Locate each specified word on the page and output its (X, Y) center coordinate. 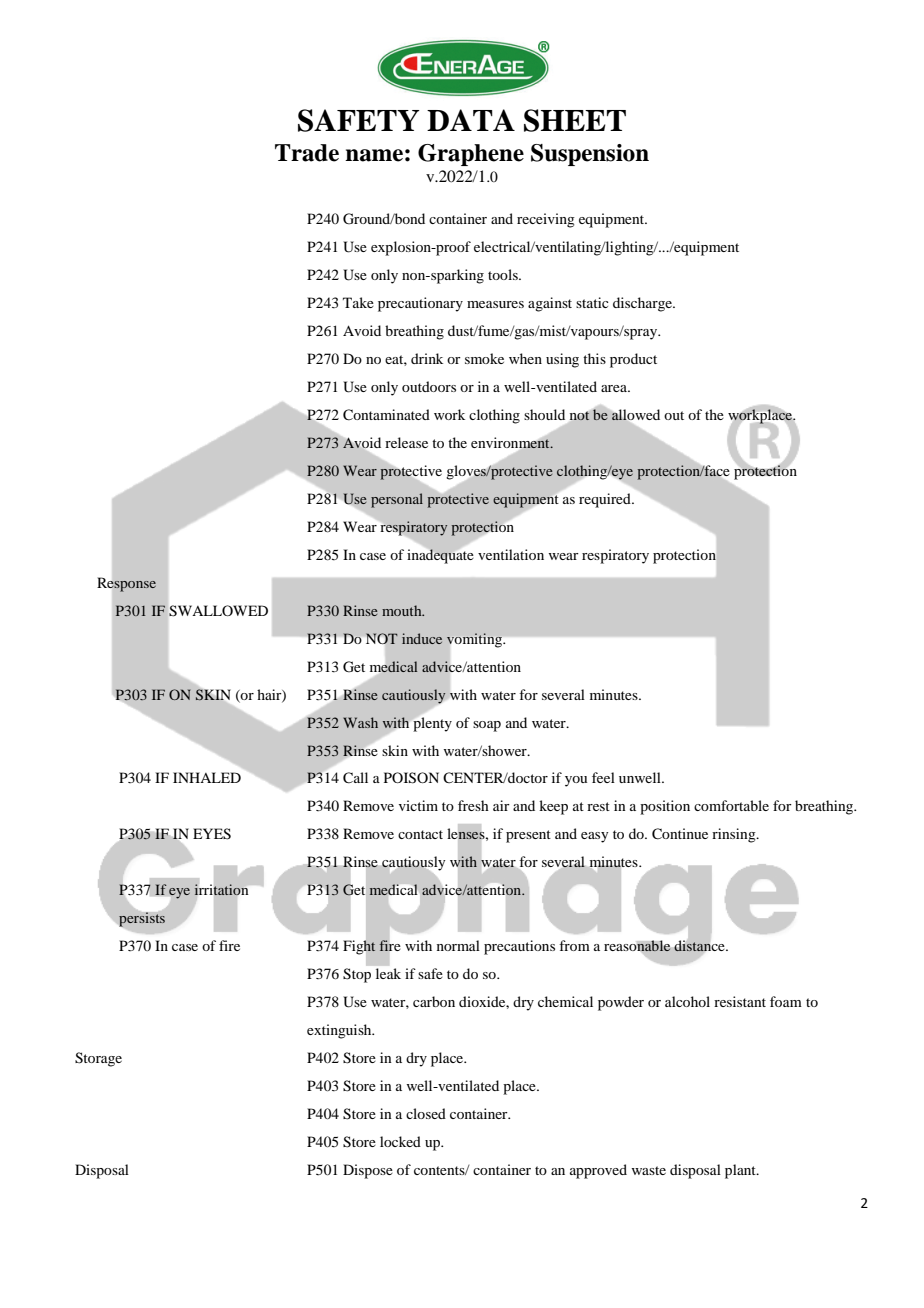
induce (422, 638)
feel (603, 777)
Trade (307, 153)
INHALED (207, 777)
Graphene (471, 155)
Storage (98, 1059)
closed (426, 1113)
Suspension (590, 155)
